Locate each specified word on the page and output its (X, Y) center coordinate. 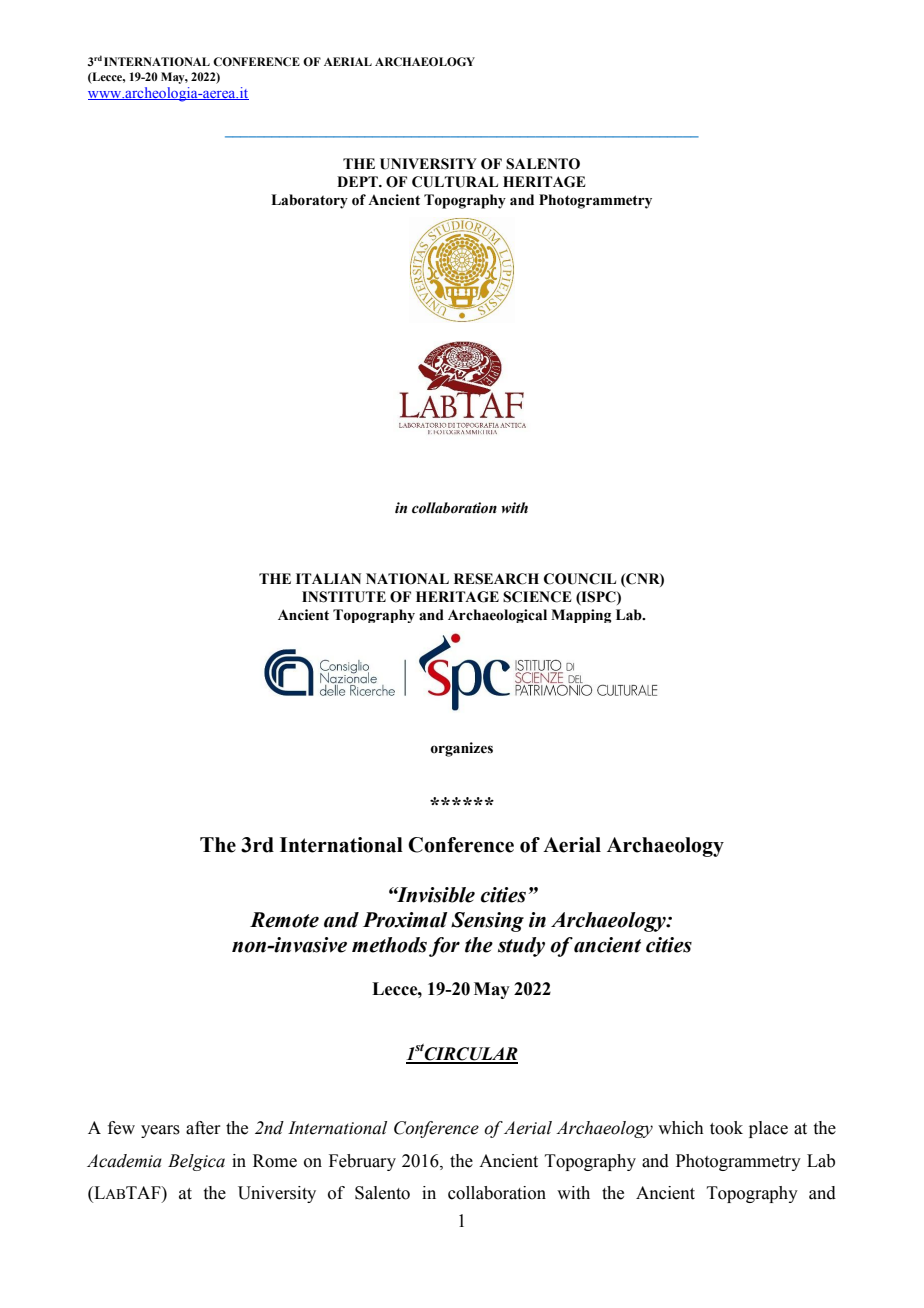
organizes (461, 749)
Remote (284, 920)
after (203, 1128)
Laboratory (309, 201)
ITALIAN (328, 578)
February (362, 1162)
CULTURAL (455, 182)
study (521, 947)
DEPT (358, 181)
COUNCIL (580, 579)
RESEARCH (496, 579)
